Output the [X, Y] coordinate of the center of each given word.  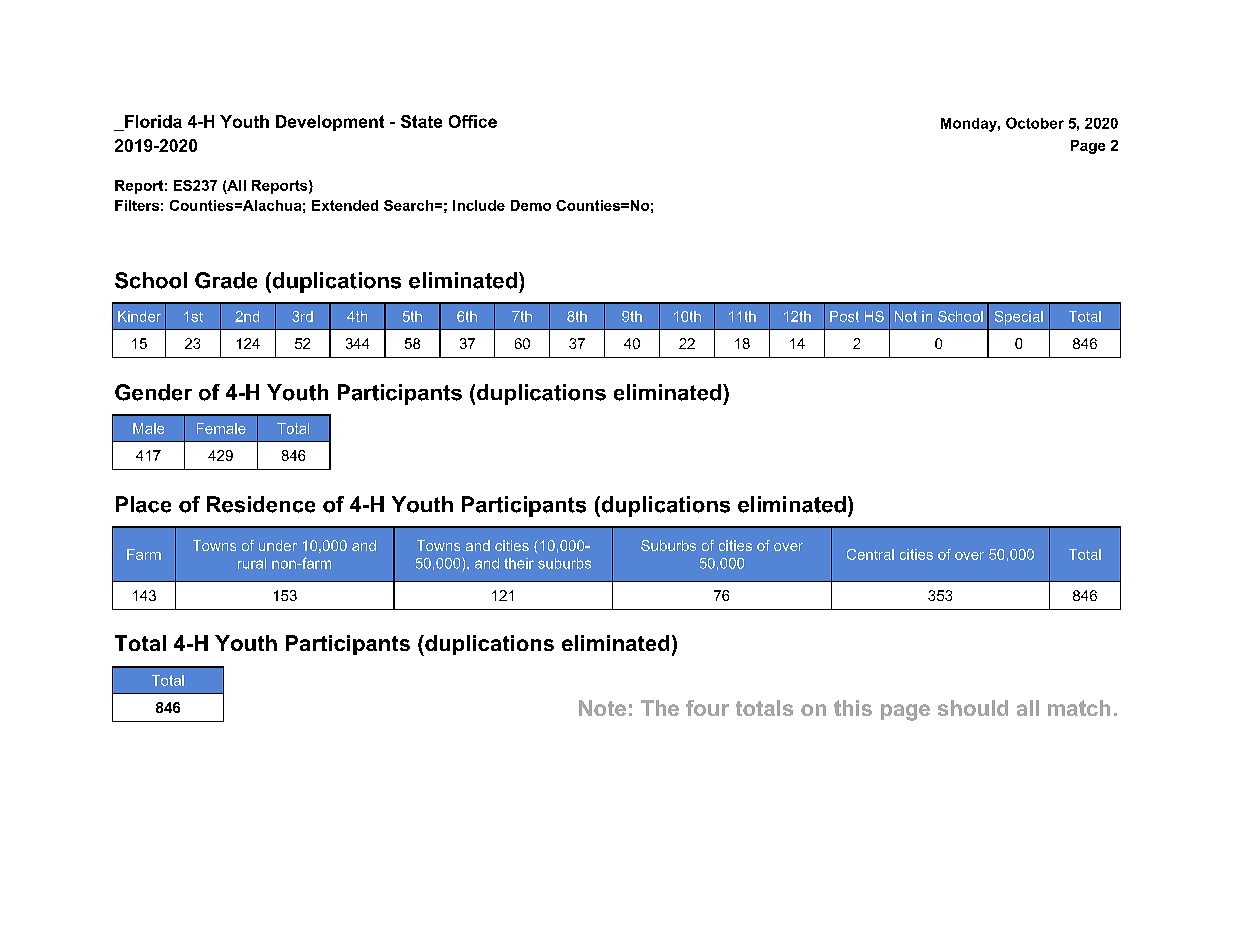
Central [870, 554]
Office [473, 121]
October [1035, 123]
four [707, 708]
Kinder [139, 316]
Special [1019, 318]
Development [330, 123]
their [519, 563]
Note [602, 708]
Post [844, 316]
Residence [261, 504]
